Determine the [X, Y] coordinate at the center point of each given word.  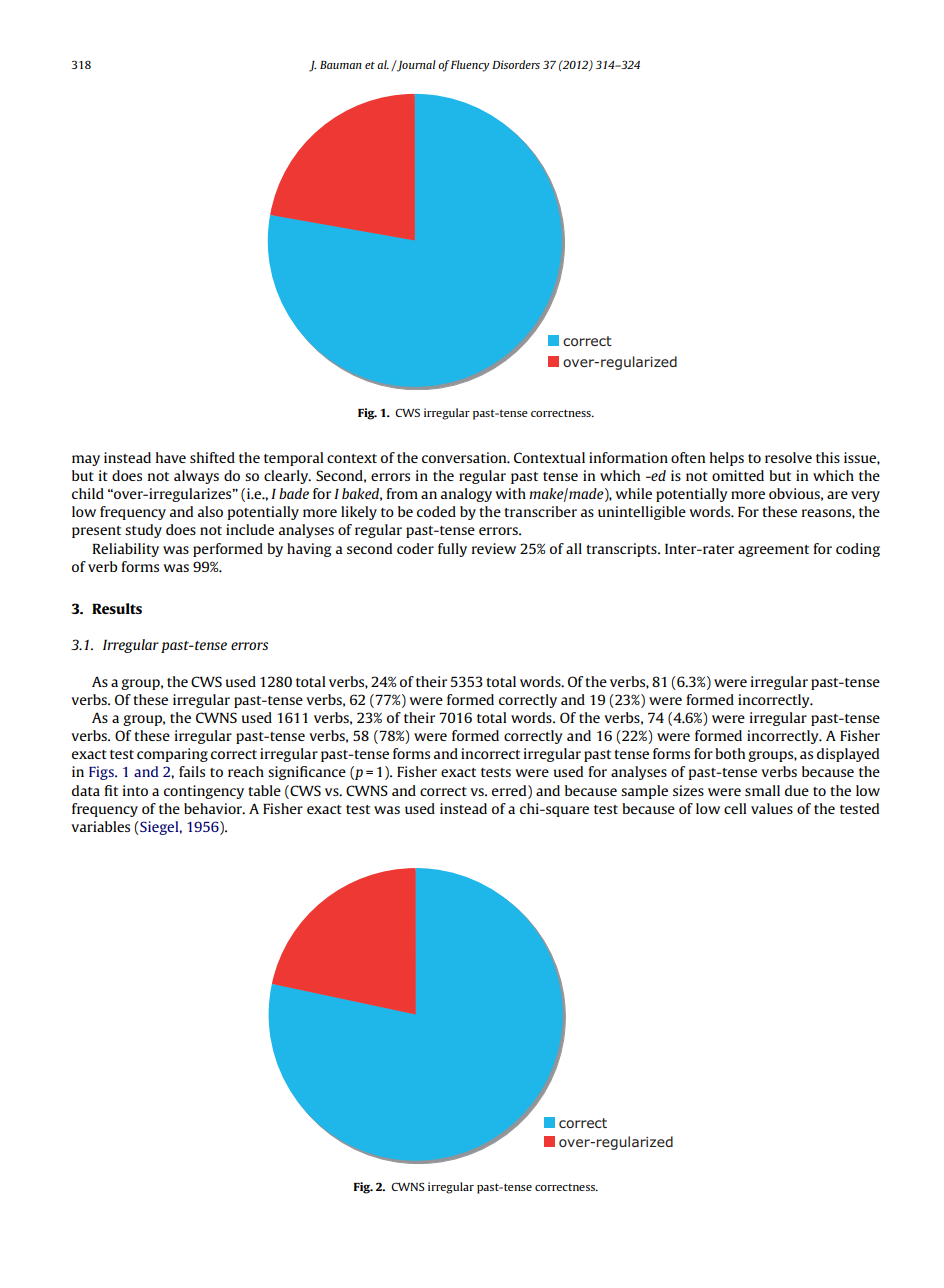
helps [727, 459]
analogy [466, 495]
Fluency [470, 66]
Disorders [516, 64]
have [171, 457]
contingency [204, 792]
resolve [788, 457]
